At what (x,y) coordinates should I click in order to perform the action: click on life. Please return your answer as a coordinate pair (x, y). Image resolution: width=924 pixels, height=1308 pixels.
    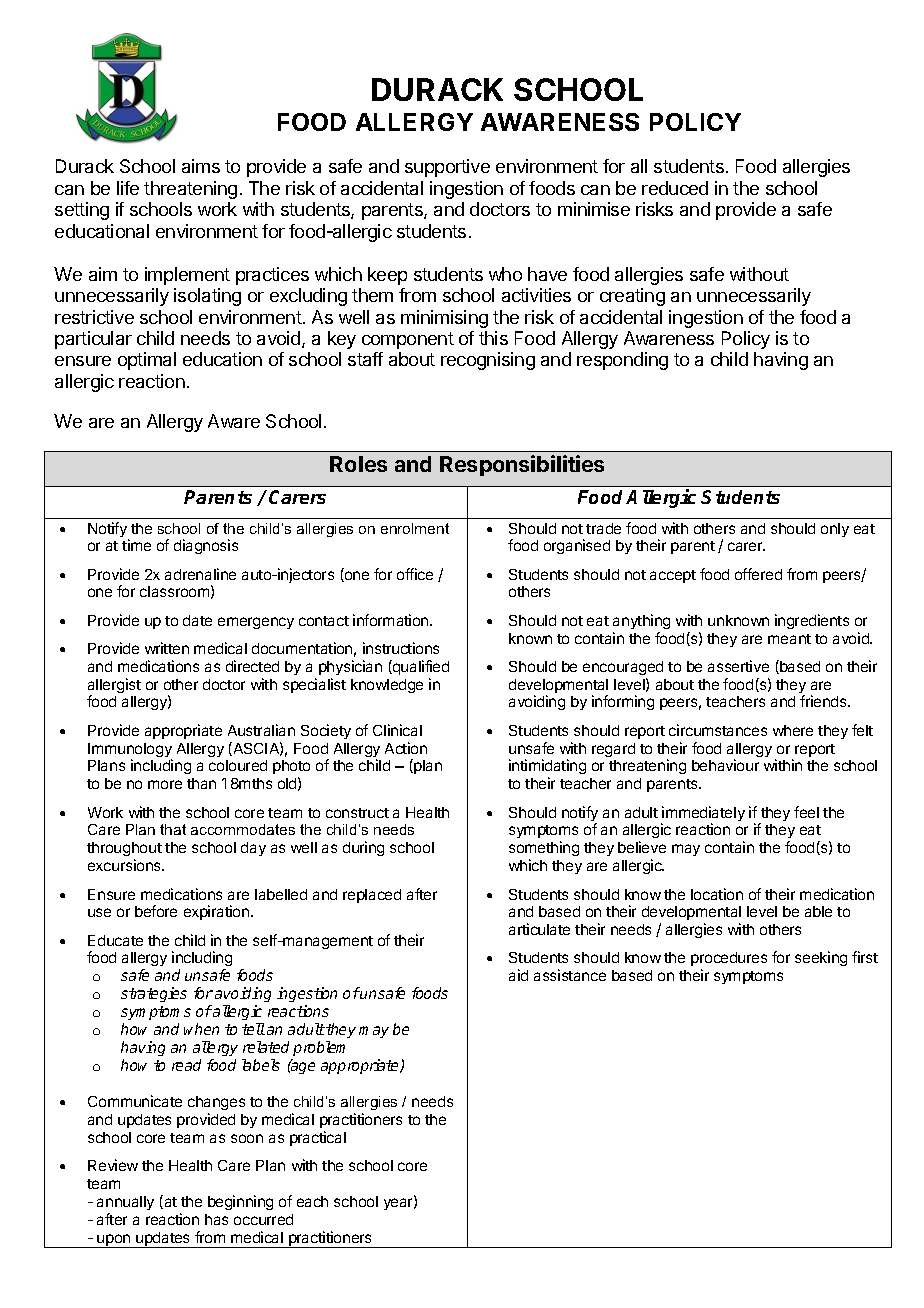
    Looking at the image, I should click on (128, 188).
